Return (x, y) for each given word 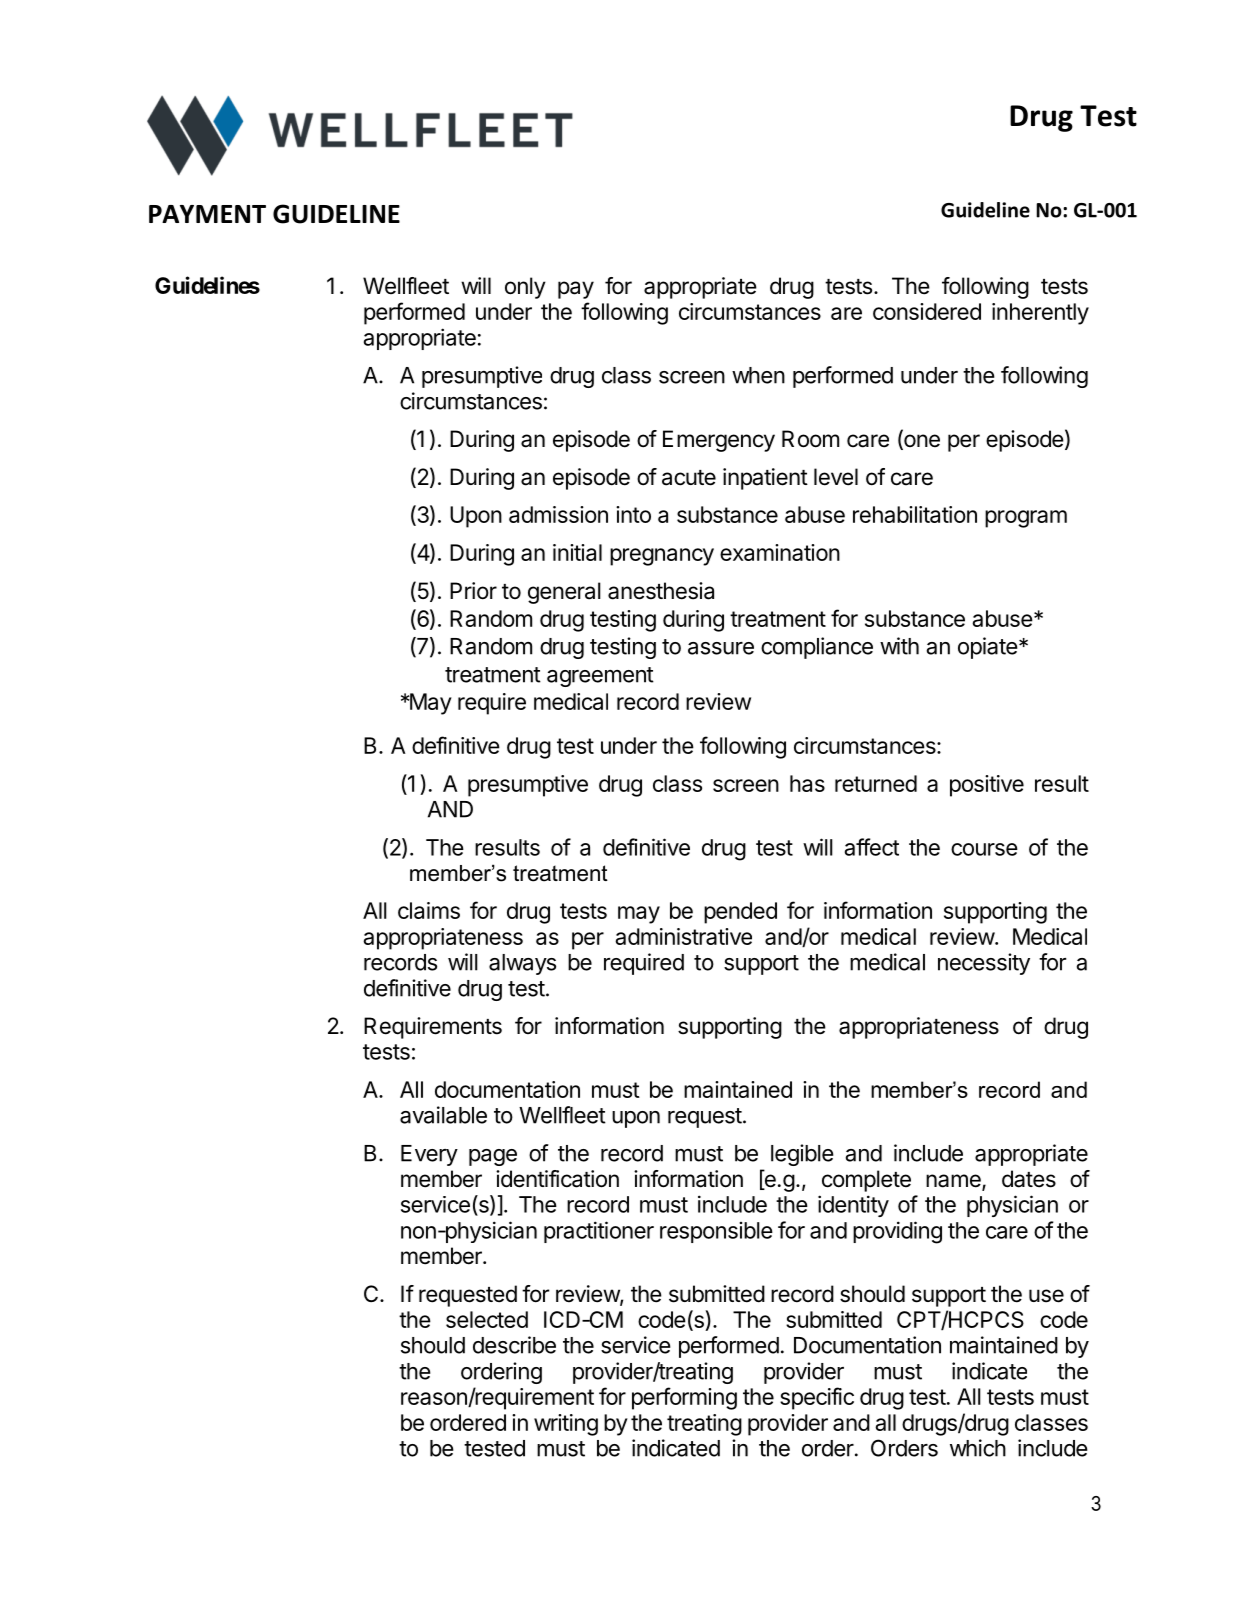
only (525, 288)
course (984, 849)
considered (927, 311)
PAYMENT (207, 214)
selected (487, 1319)
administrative (683, 936)
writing (566, 1425)
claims (429, 910)
